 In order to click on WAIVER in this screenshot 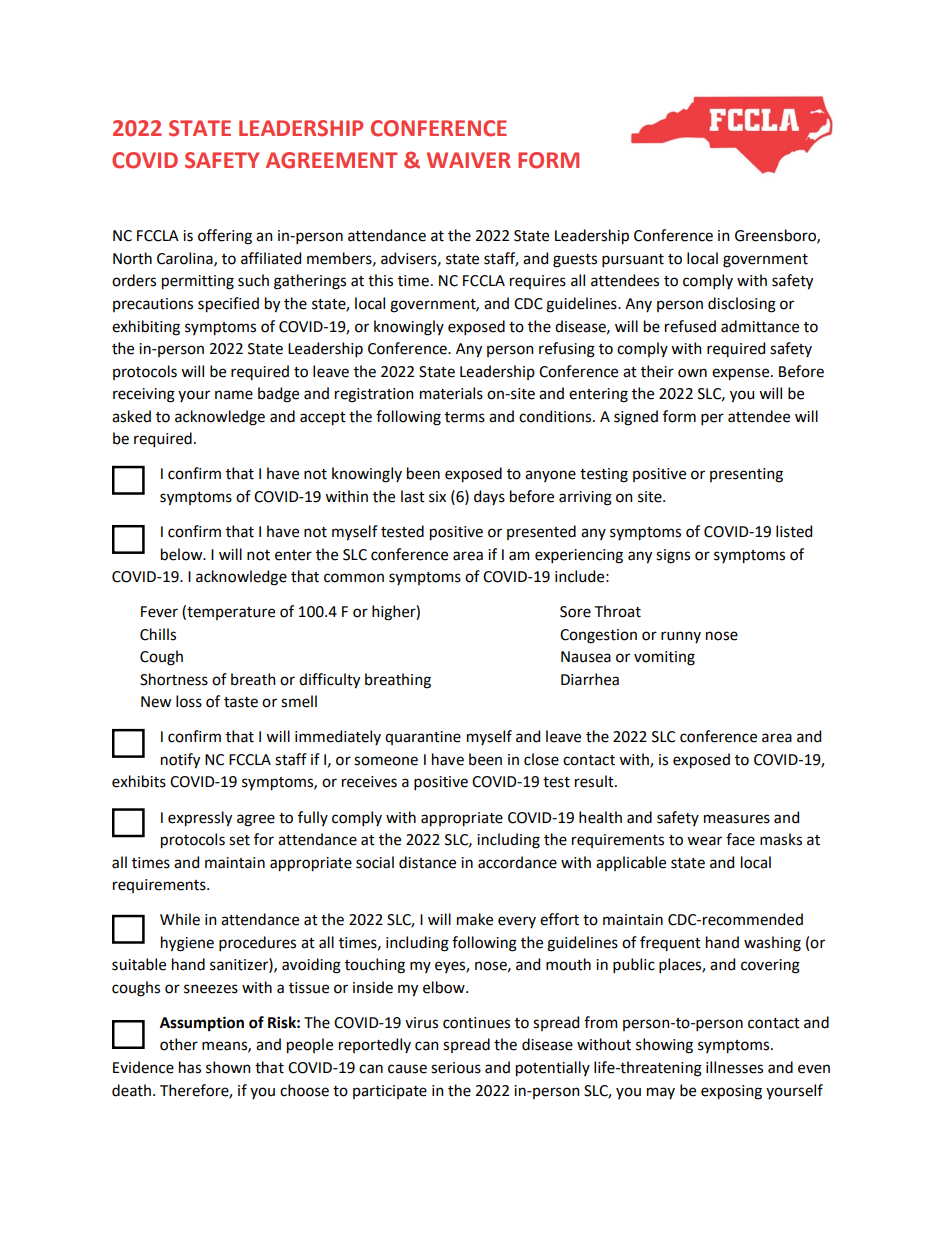, I will do `click(469, 160)`.
